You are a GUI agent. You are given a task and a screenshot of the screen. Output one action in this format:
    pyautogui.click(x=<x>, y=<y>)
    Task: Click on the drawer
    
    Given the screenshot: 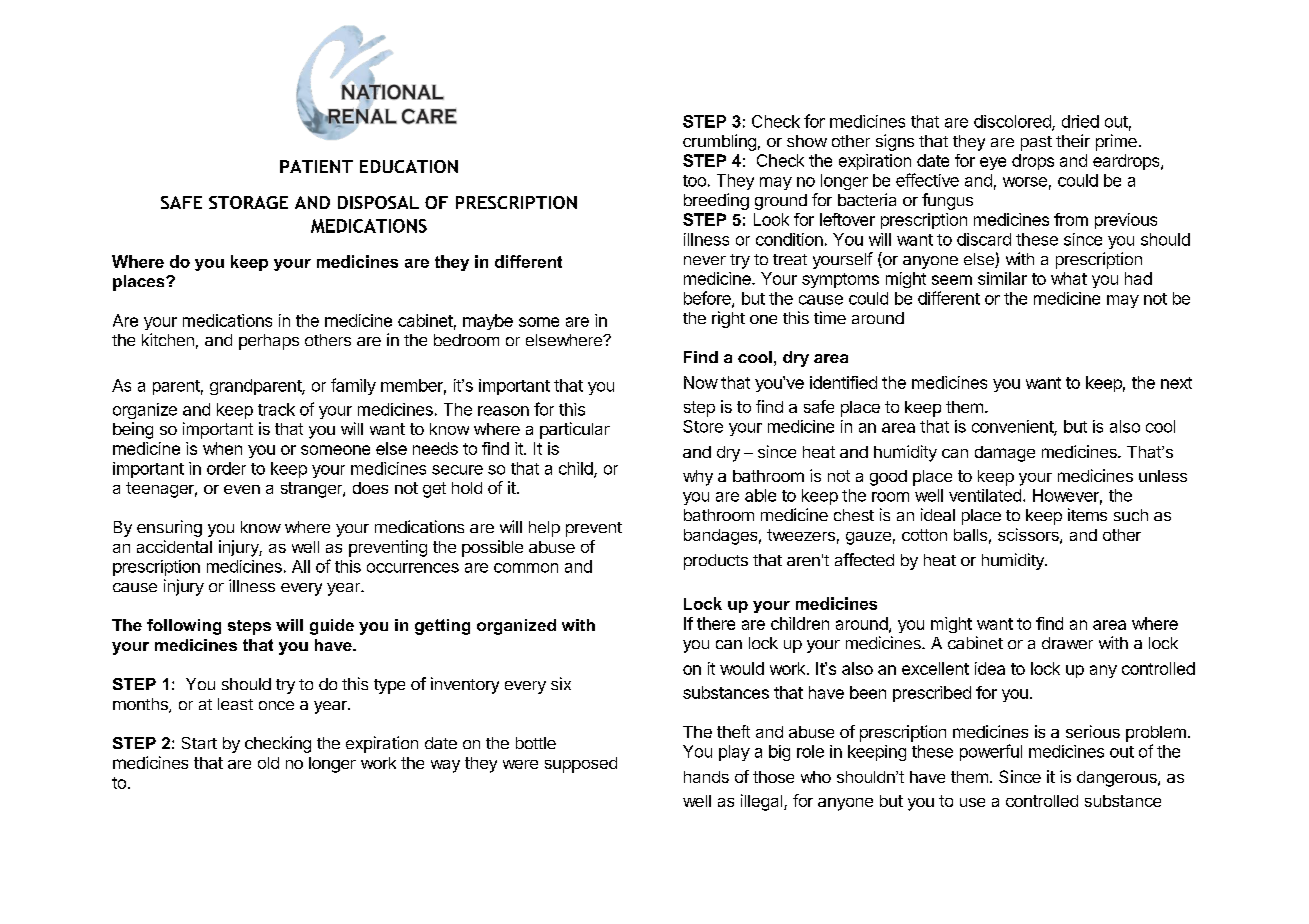 What is the action you would take?
    pyautogui.click(x=1067, y=643)
